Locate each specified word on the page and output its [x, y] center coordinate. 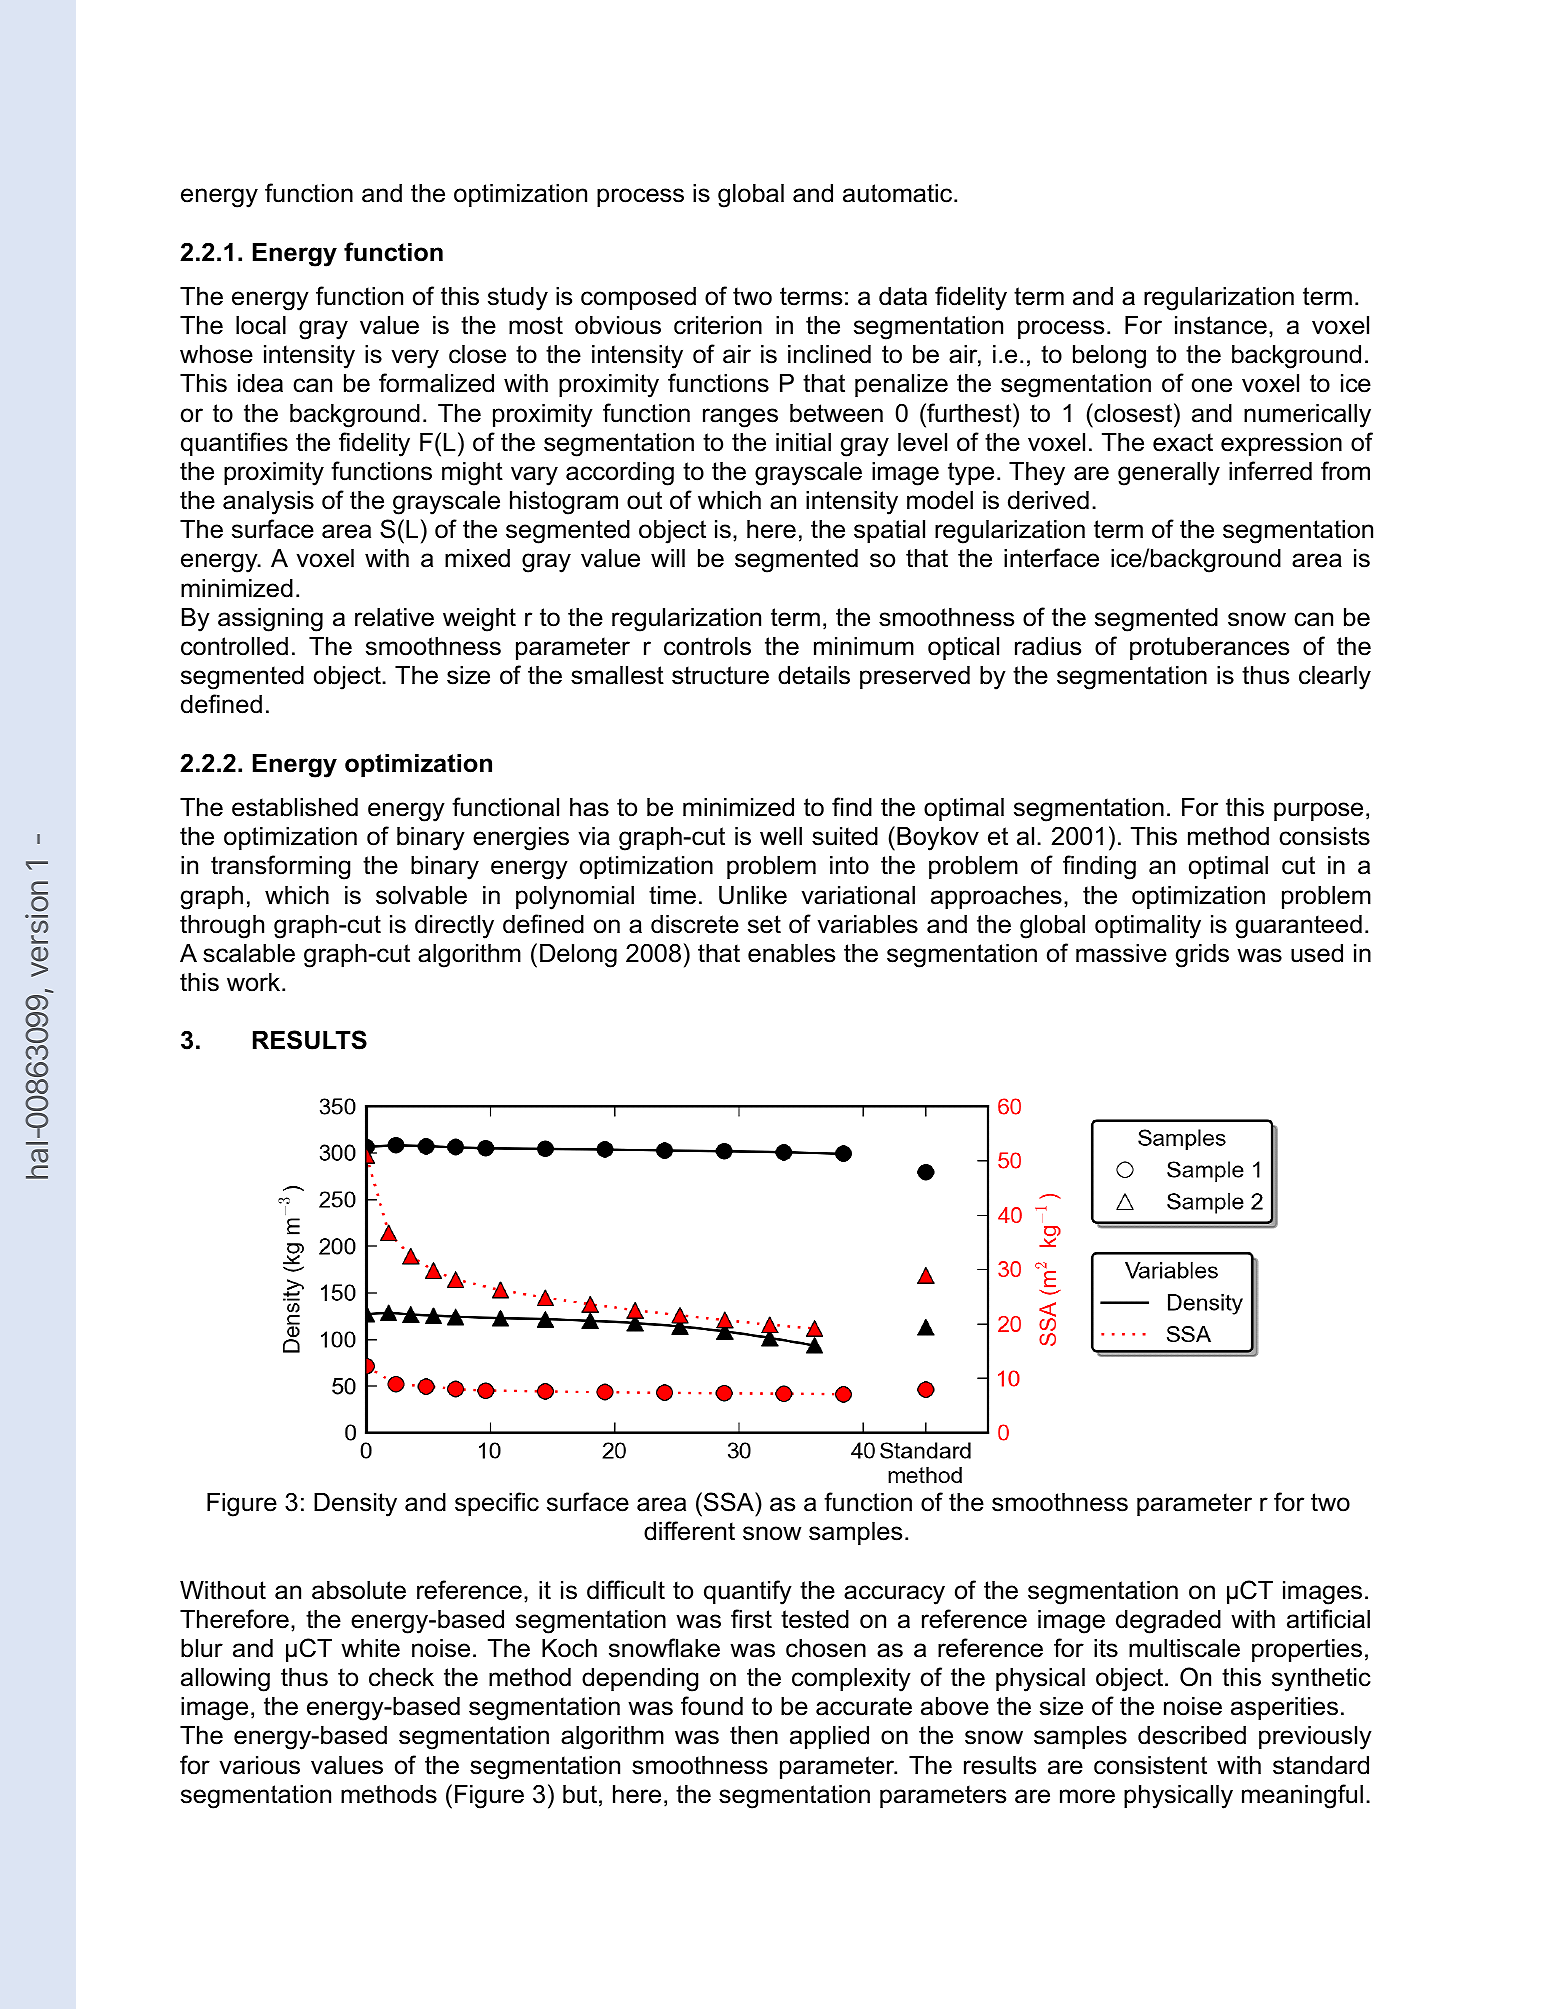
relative [394, 617]
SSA [730, 1502]
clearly [1335, 678]
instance [1221, 325]
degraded [1168, 1622]
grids [1202, 956]
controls [707, 646]
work [255, 982]
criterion [718, 325]
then [754, 1735]
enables [791, 953]
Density [355, 1505]
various [260, 1765]
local [261, 325]
